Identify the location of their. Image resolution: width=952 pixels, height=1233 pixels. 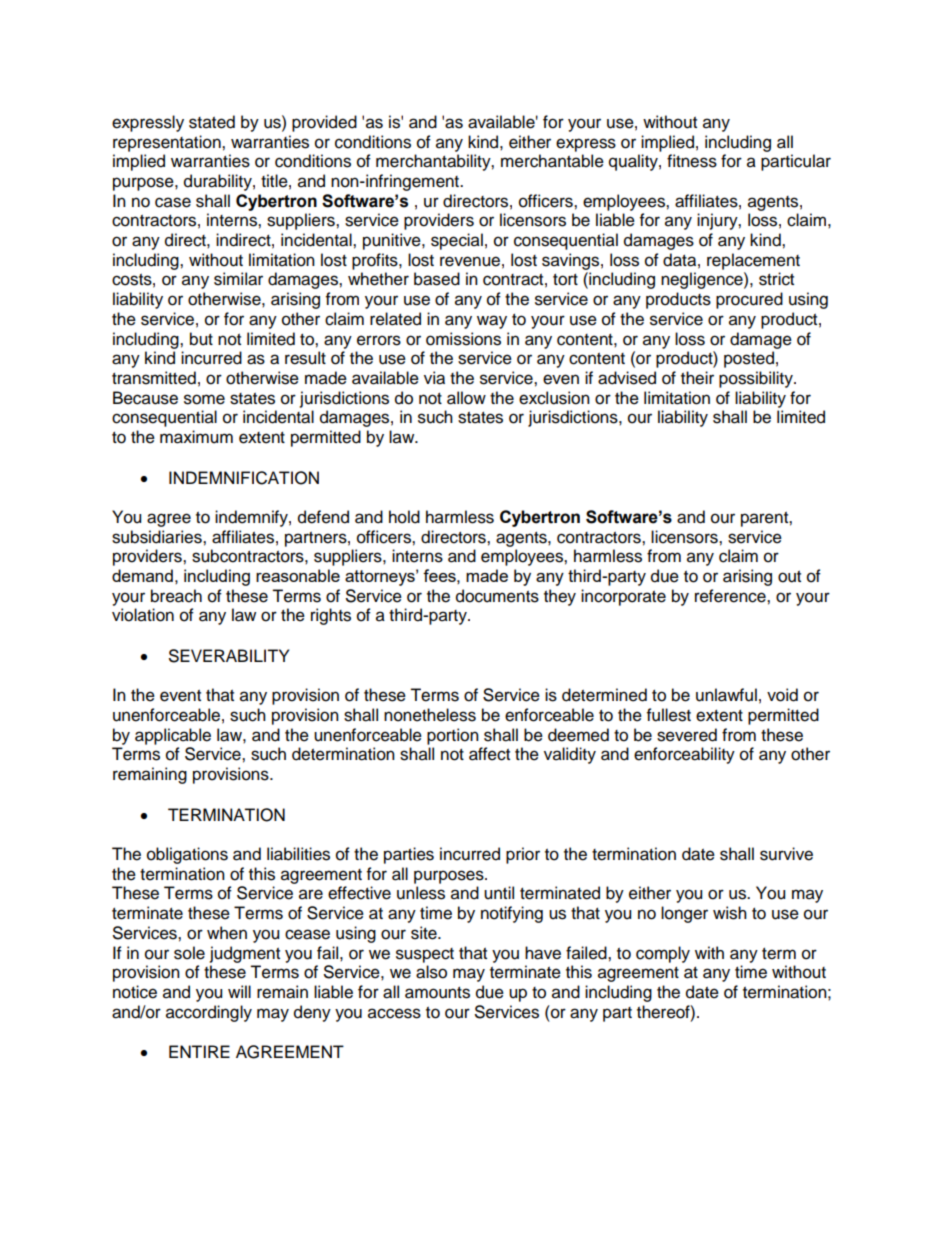
(697, 378).
